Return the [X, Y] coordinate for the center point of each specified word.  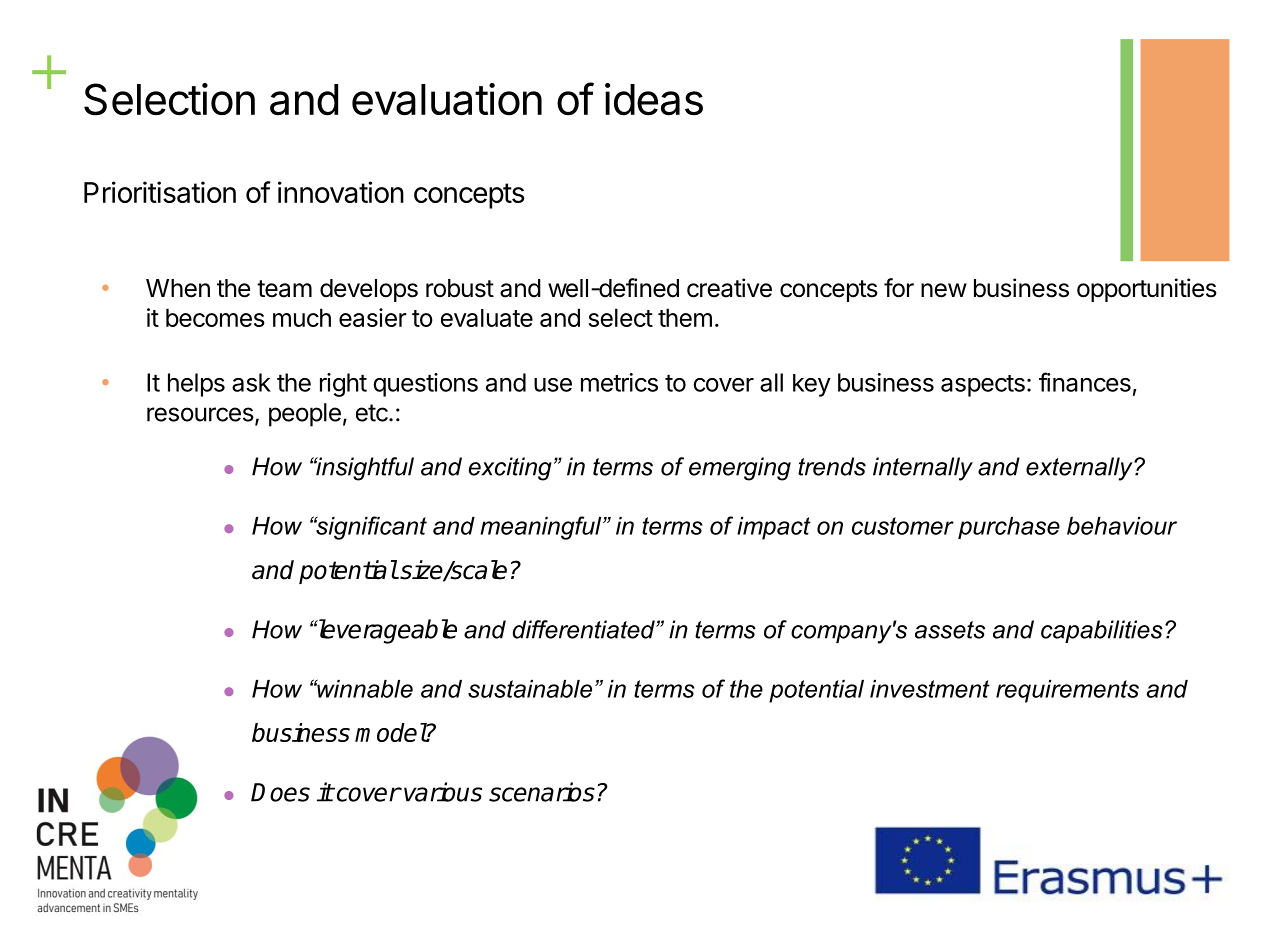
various [443, 792]
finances [1085, 382]
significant [370, 528]
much [302, 317]
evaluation [447, 99]
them [685, 317]
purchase [1009, 528]
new [944, 290]
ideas [654, 99]
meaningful [542, 528]
